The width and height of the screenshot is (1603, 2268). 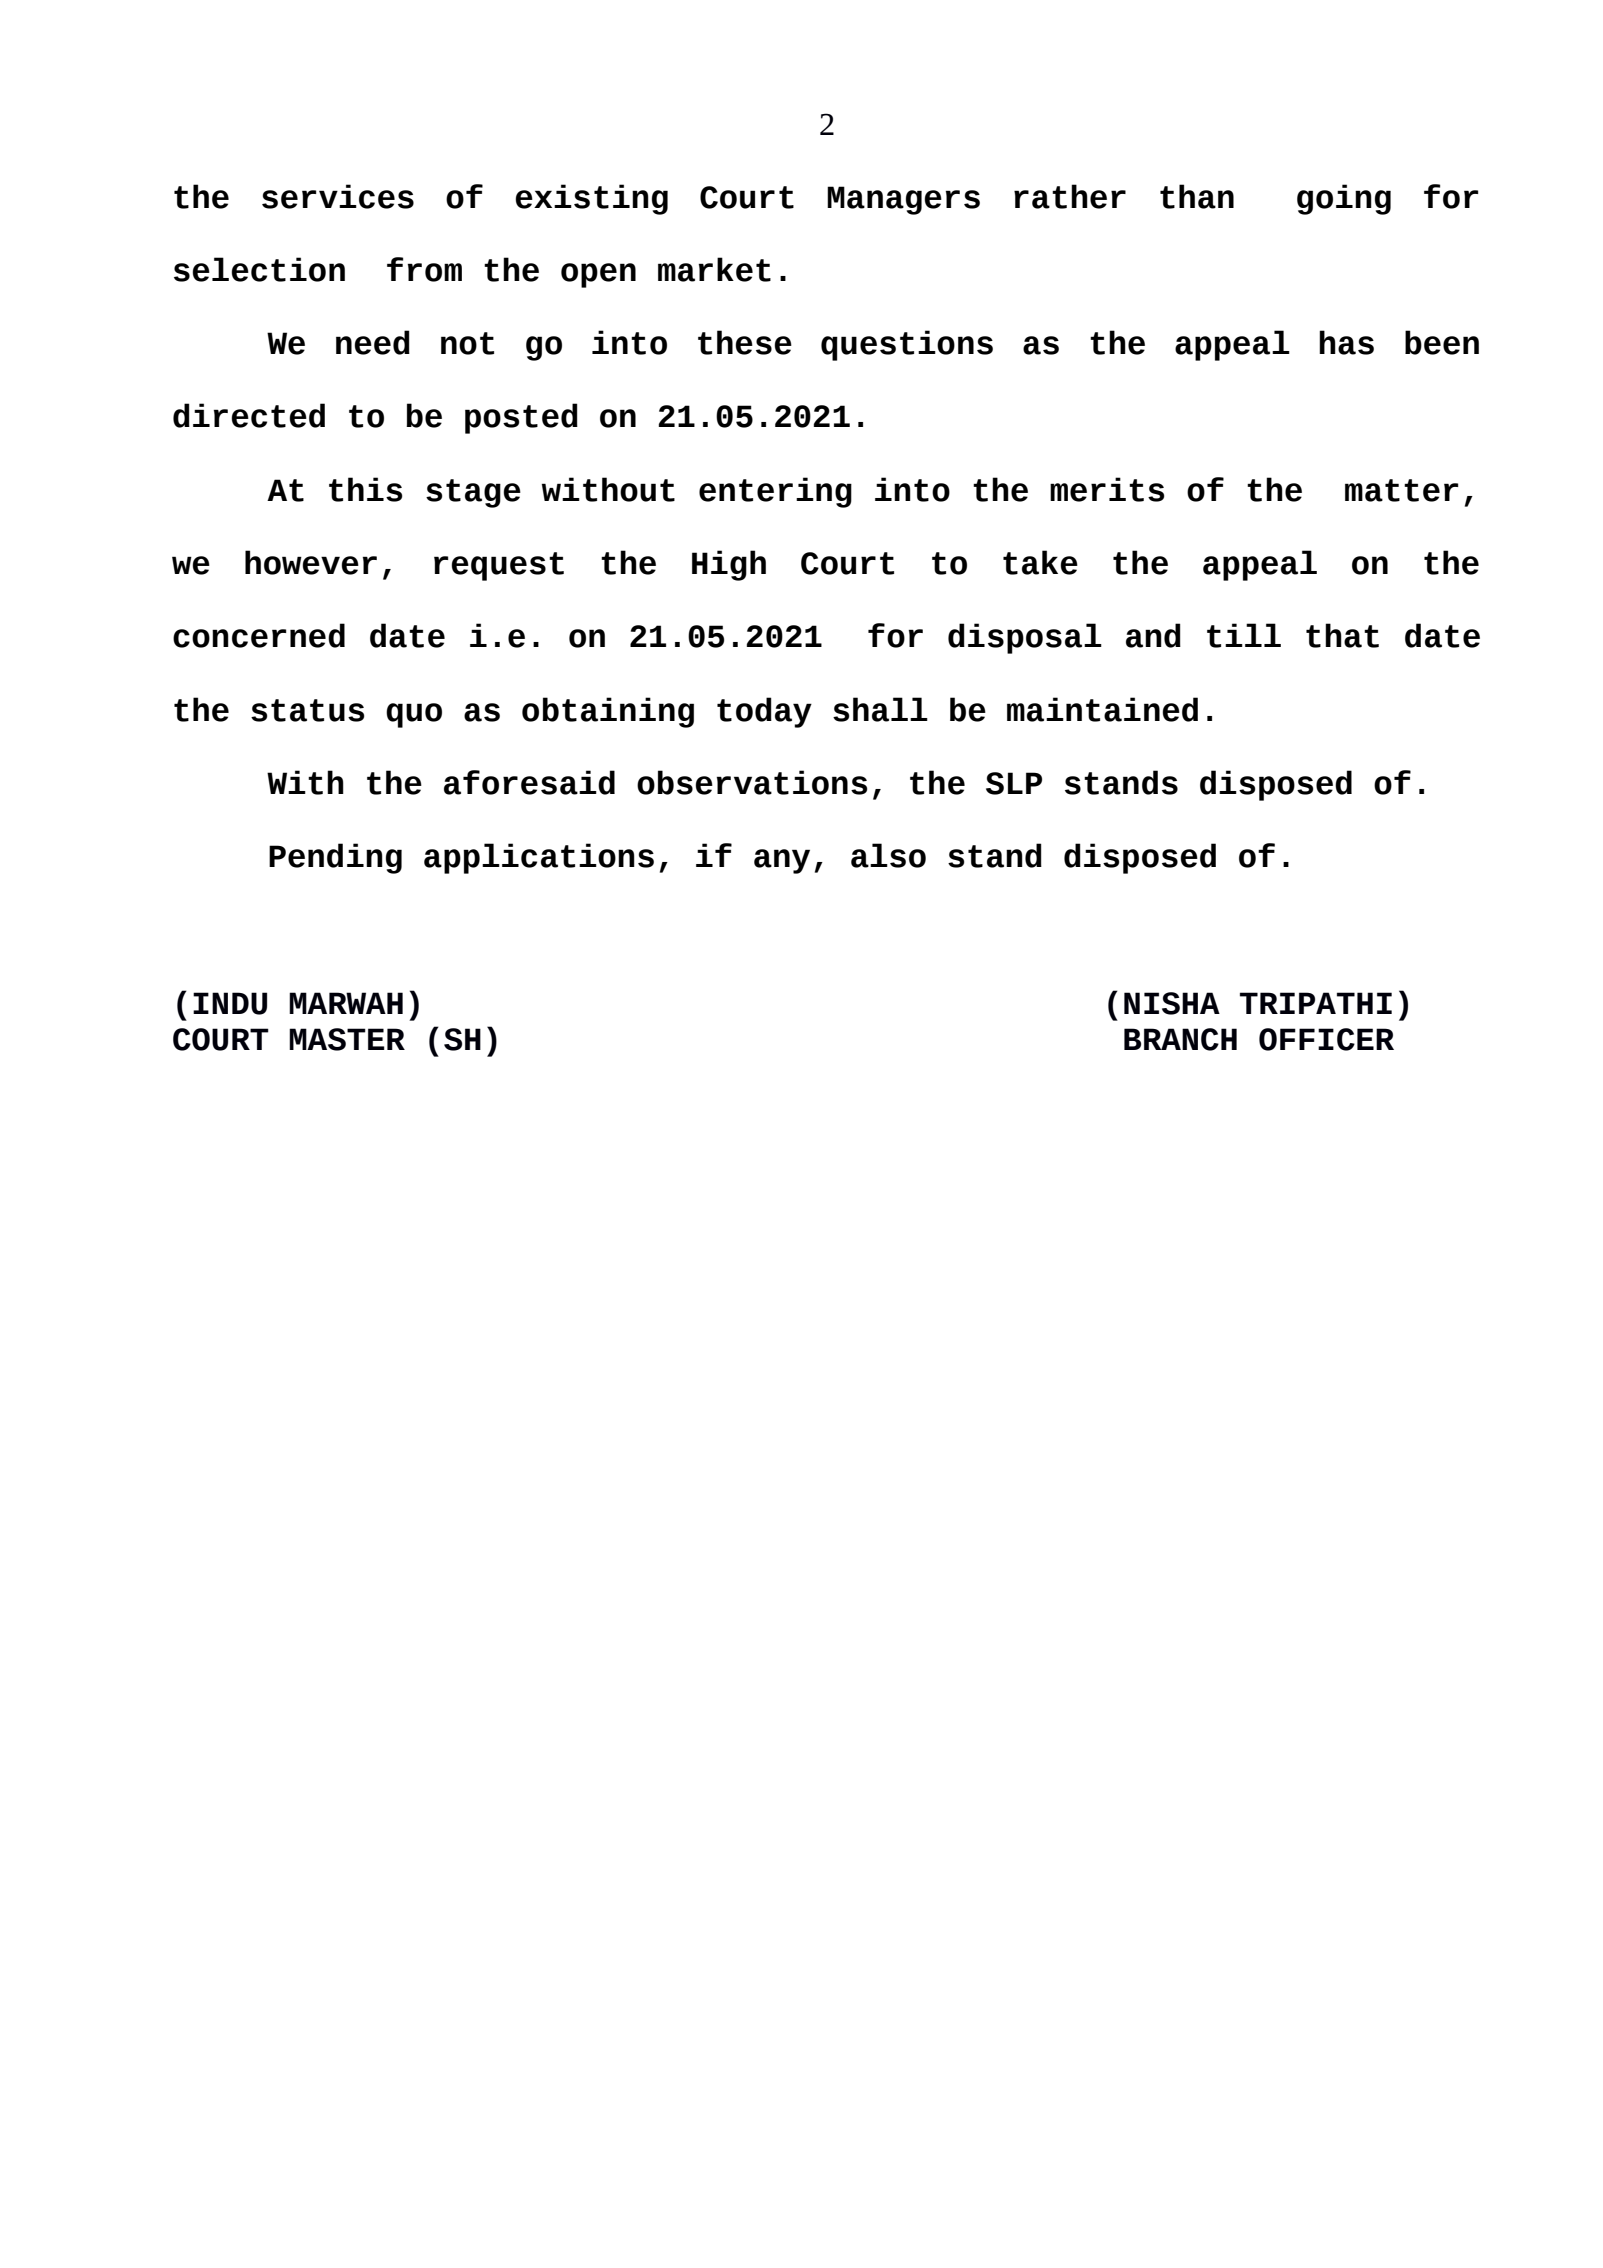 I want to click on also, so click(x=888, y=855).
